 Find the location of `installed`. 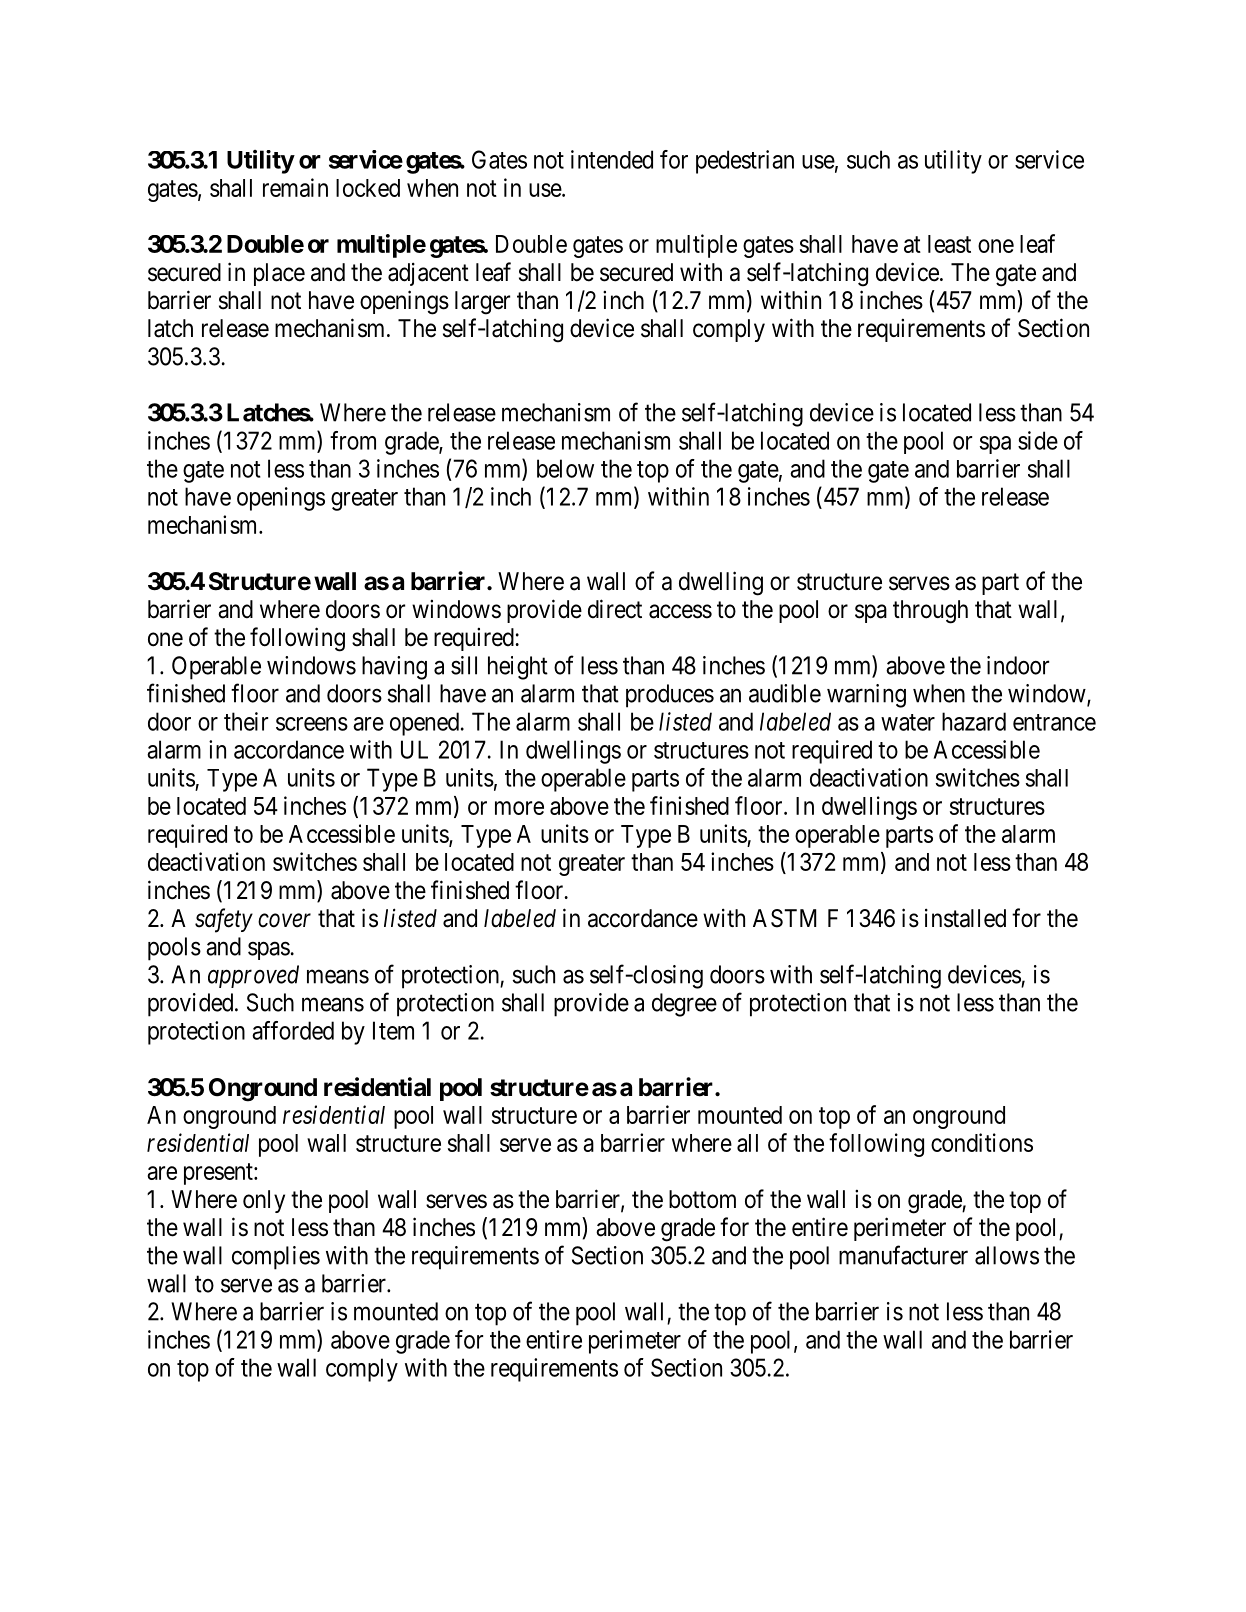

installed is located at coordinates (965, 918).
